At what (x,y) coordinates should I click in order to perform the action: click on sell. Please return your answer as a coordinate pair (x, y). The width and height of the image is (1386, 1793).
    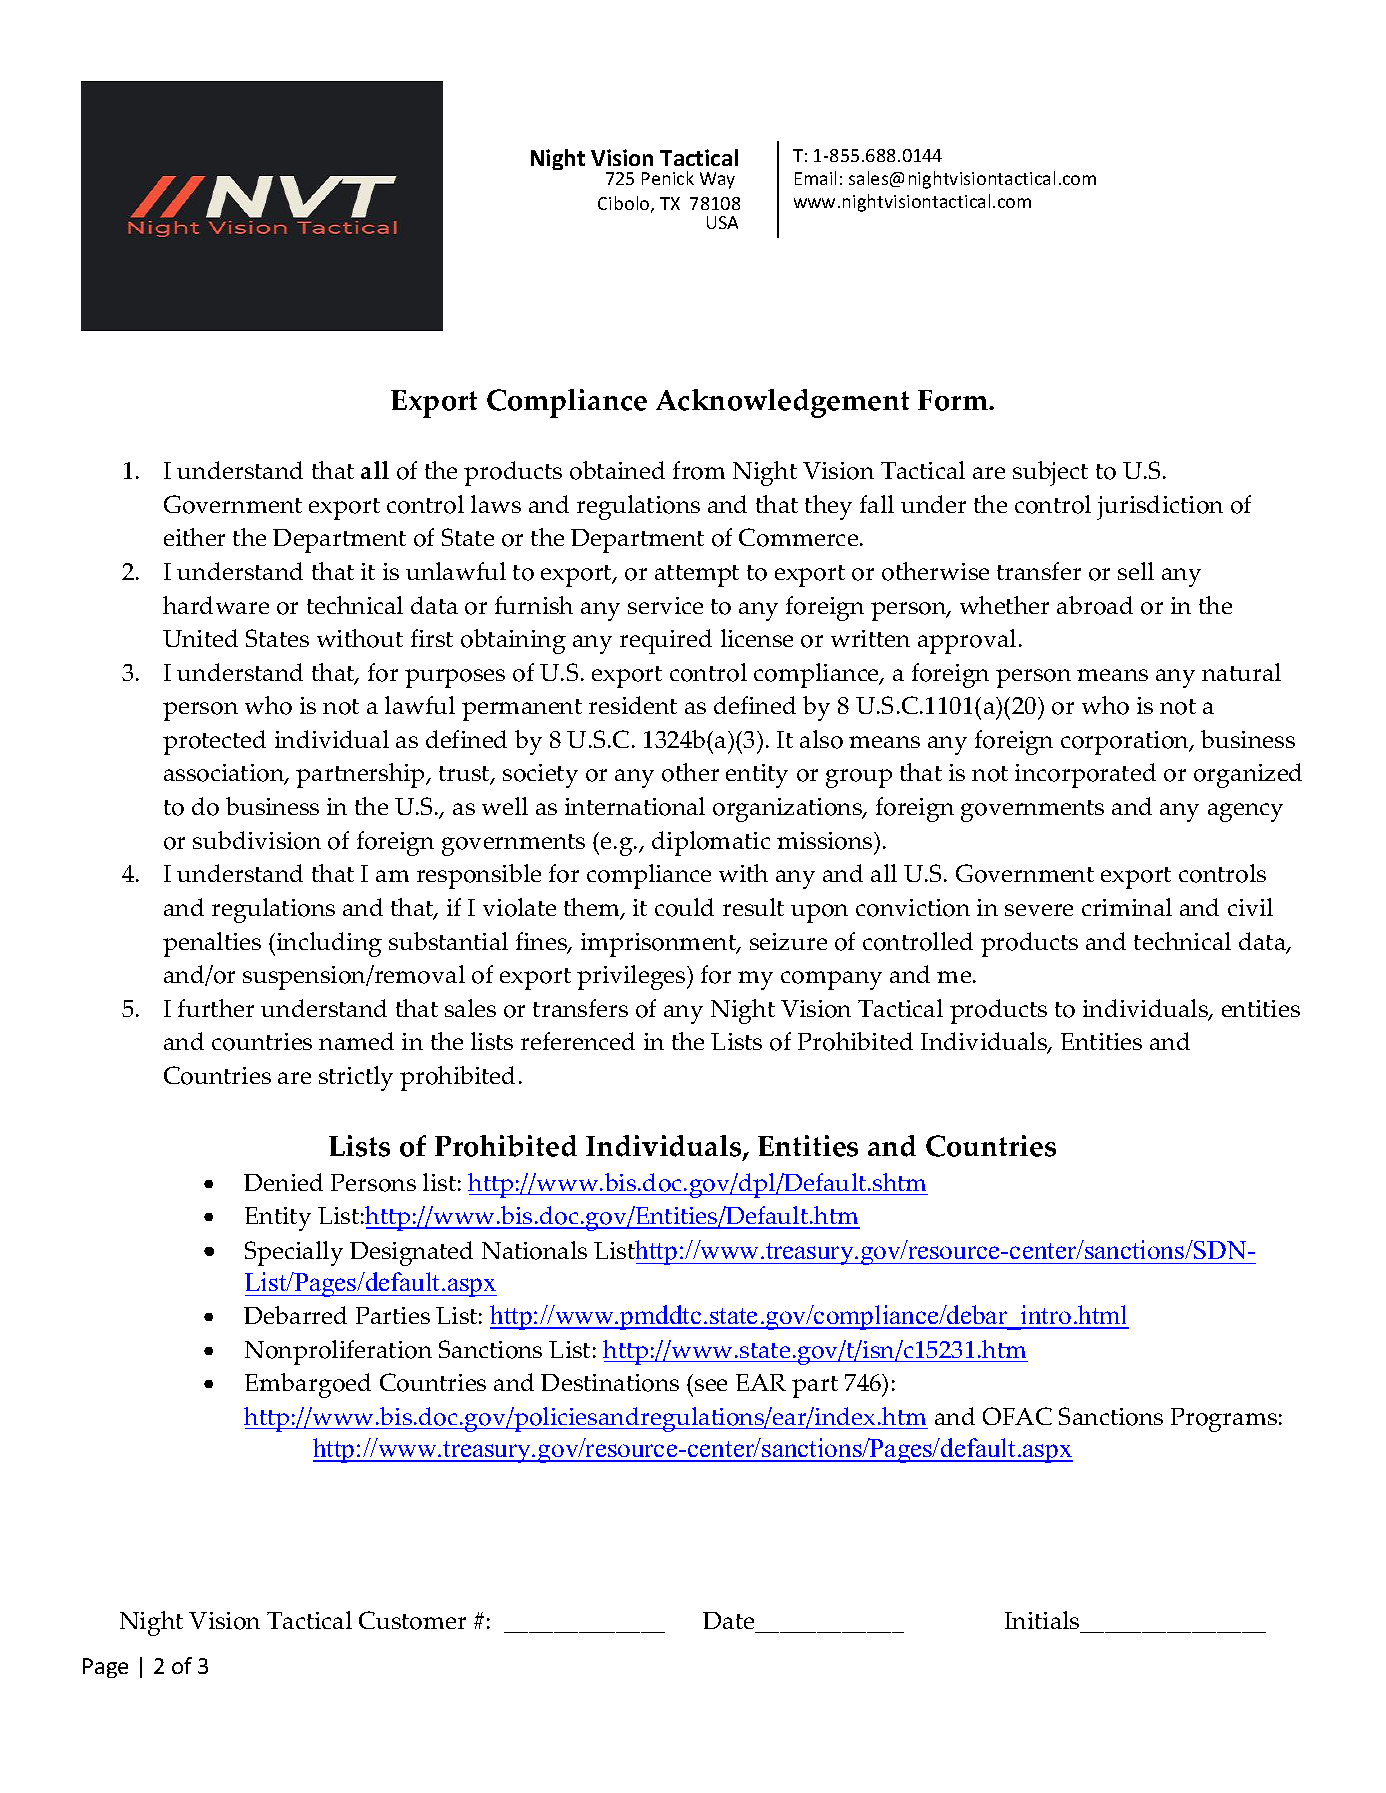
    Looking at the image, I should click on (1136, 571).
